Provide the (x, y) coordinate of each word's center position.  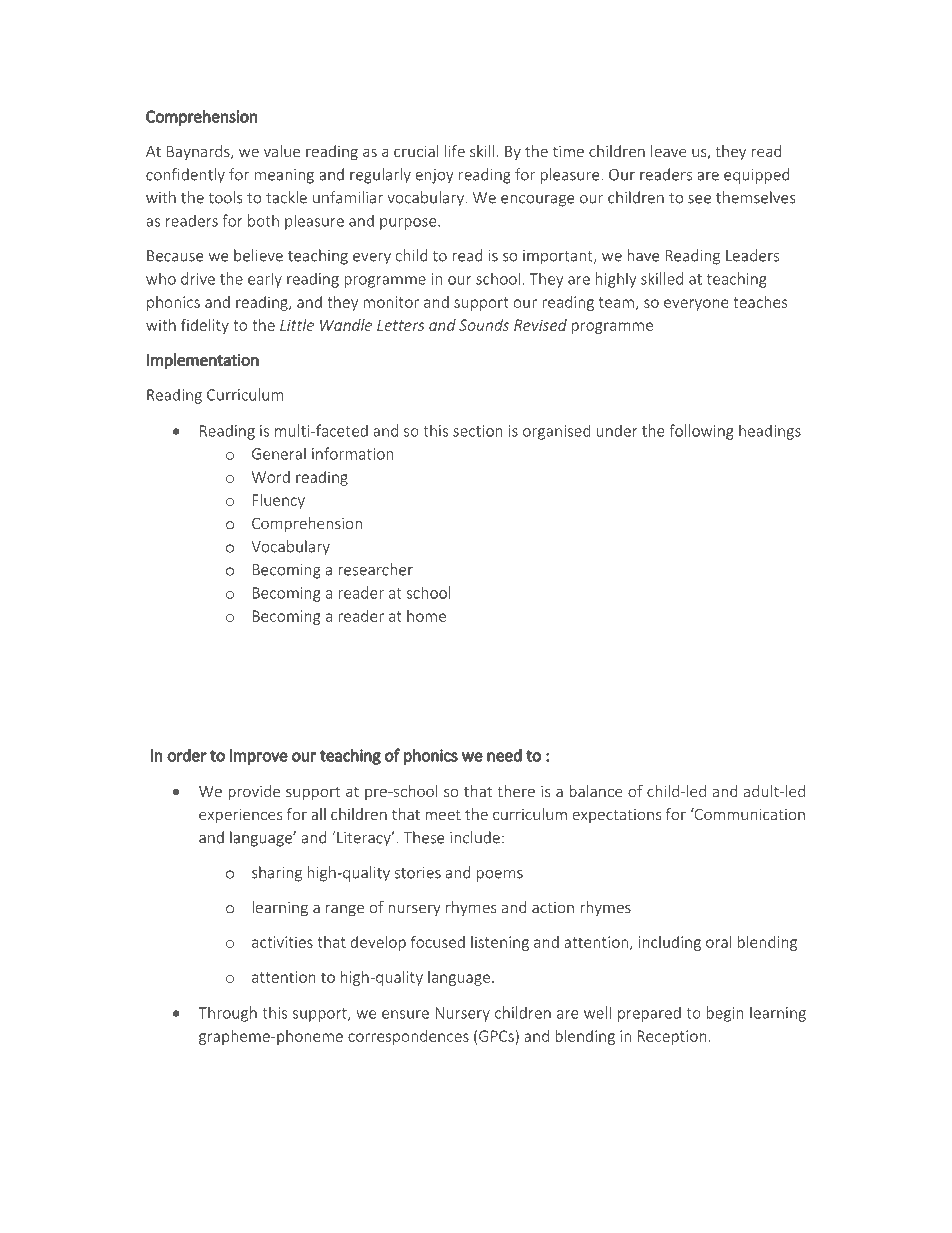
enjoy (435, 176)
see (699, 199)
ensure (405, 1014)
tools (225, 197)
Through (227, 1014)
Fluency (279, 501)
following (701, 432)
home (426, 616)
